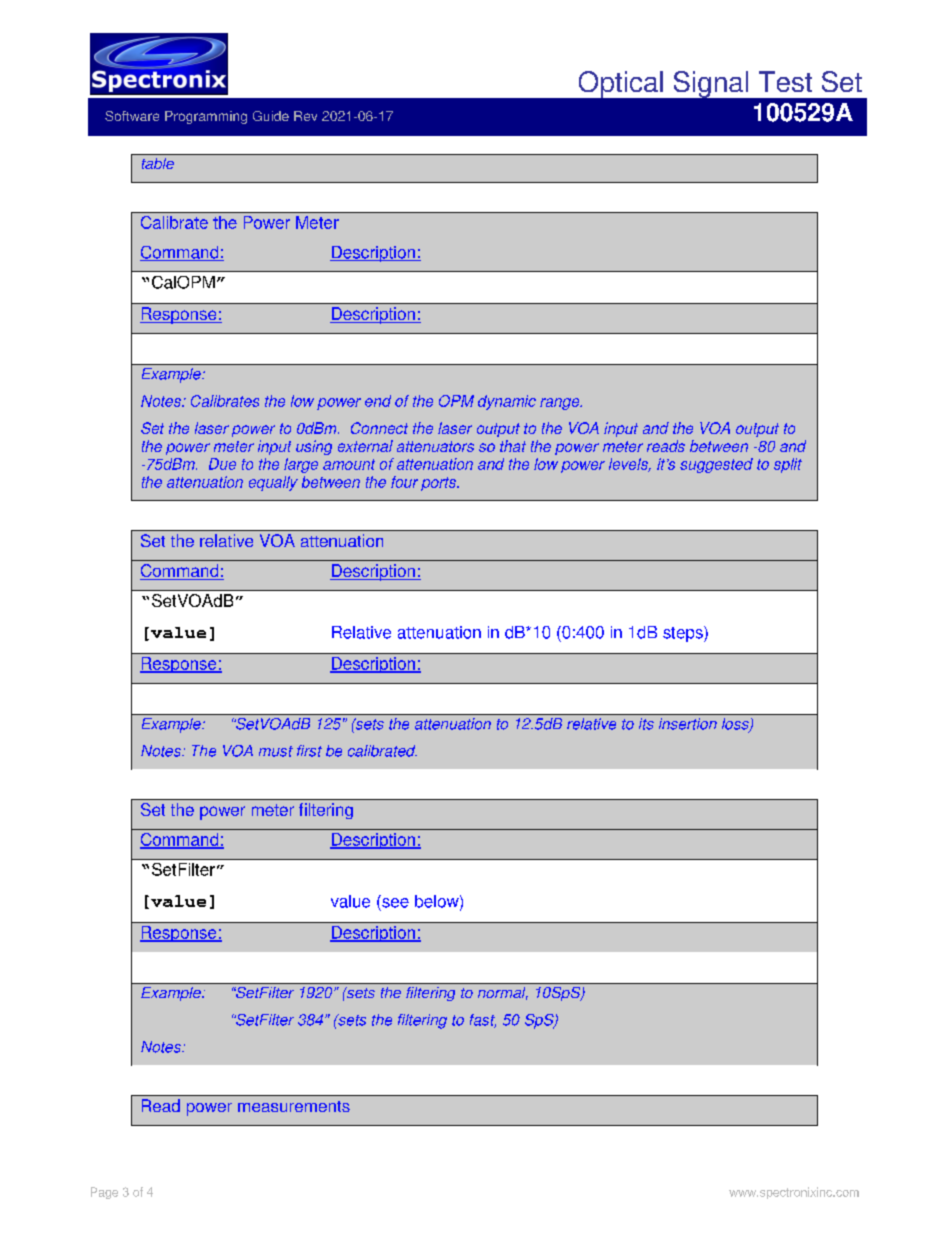  What do you see at coordinates (104, 1193) in the screenshot?
I see `Page` at bounding box center [104, 1193].
